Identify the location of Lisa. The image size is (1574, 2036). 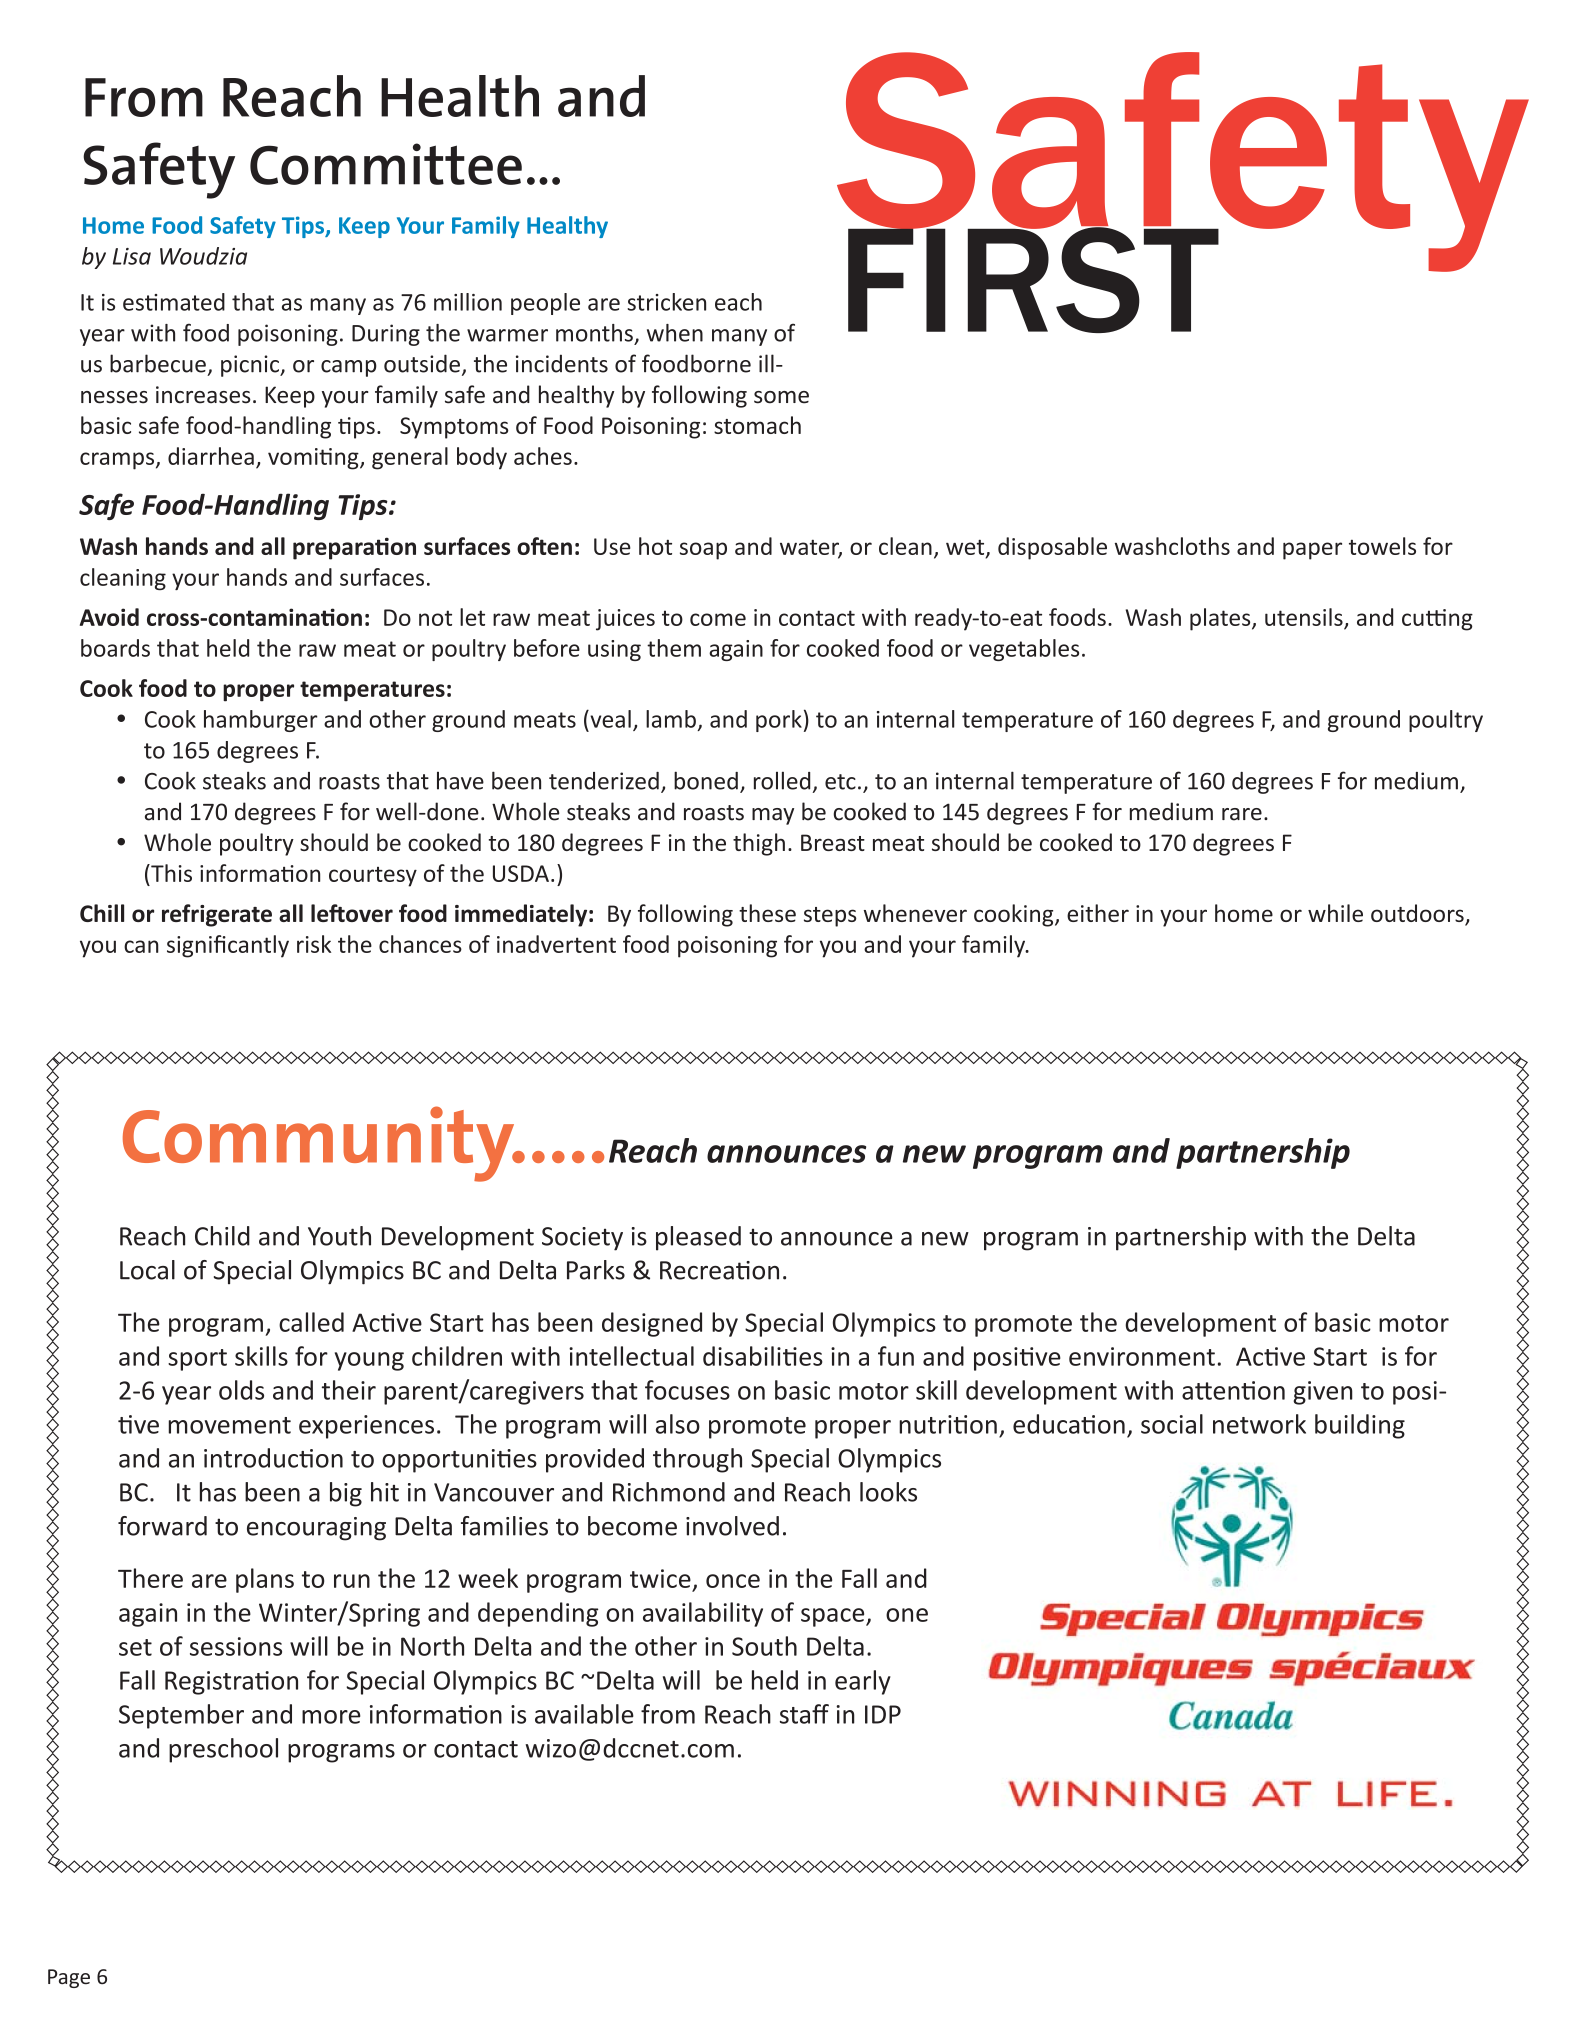
(132, 256).
